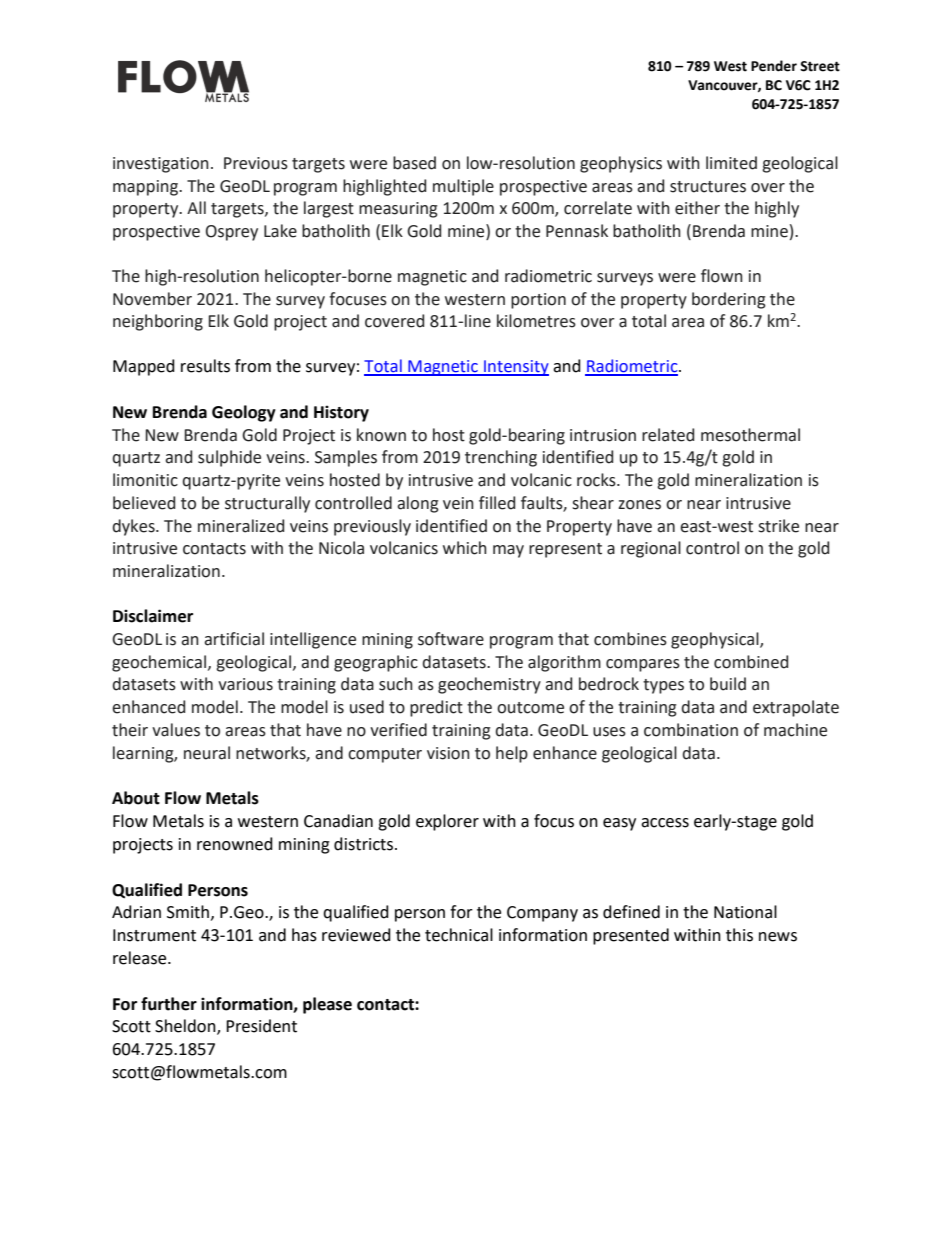  Describe the element at coordinates (820, 66) in the screenshot. I see `Street` at that location.
